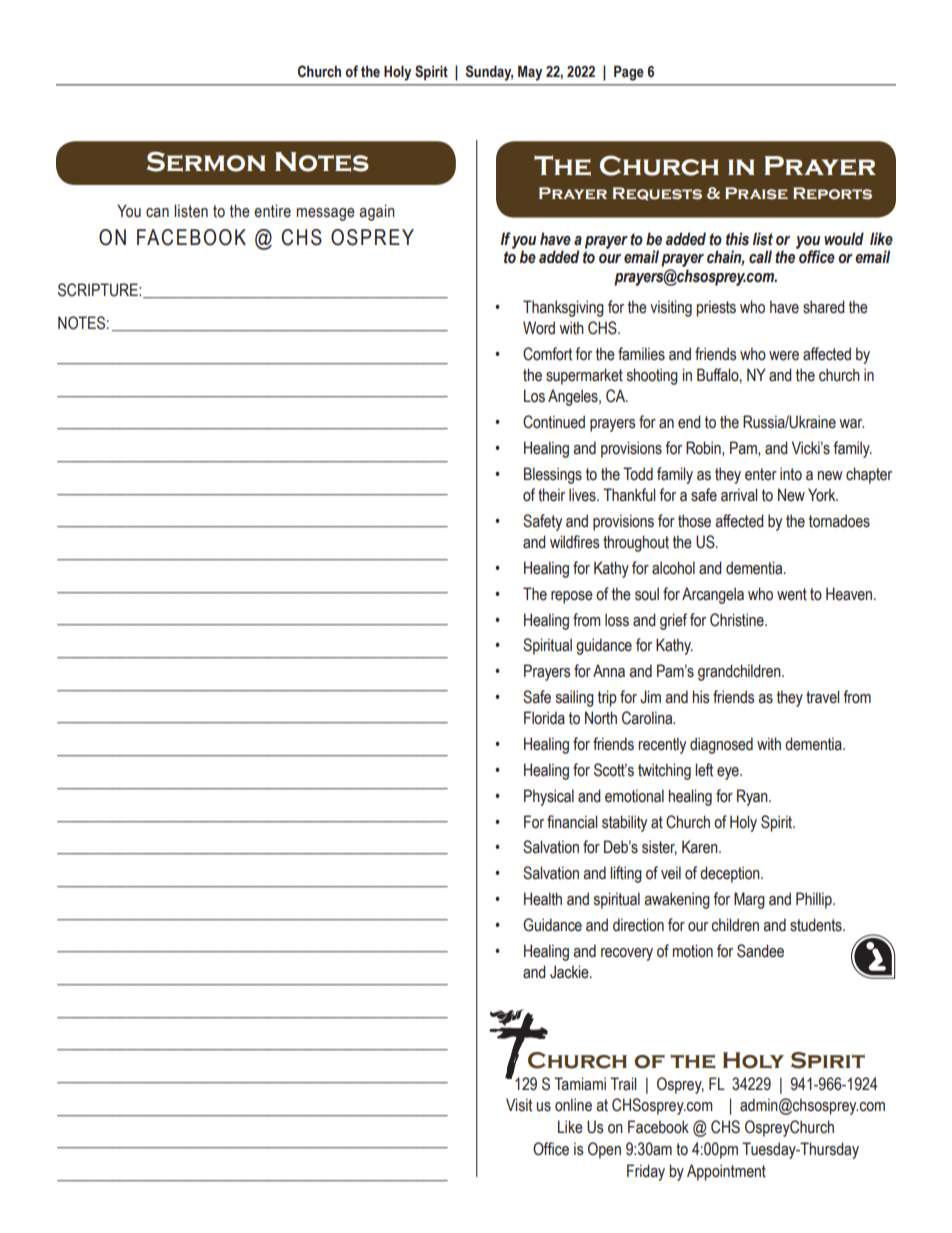 This screenshot has height=1233, width=952. I want to click on Blessings, so click(553, 475).
